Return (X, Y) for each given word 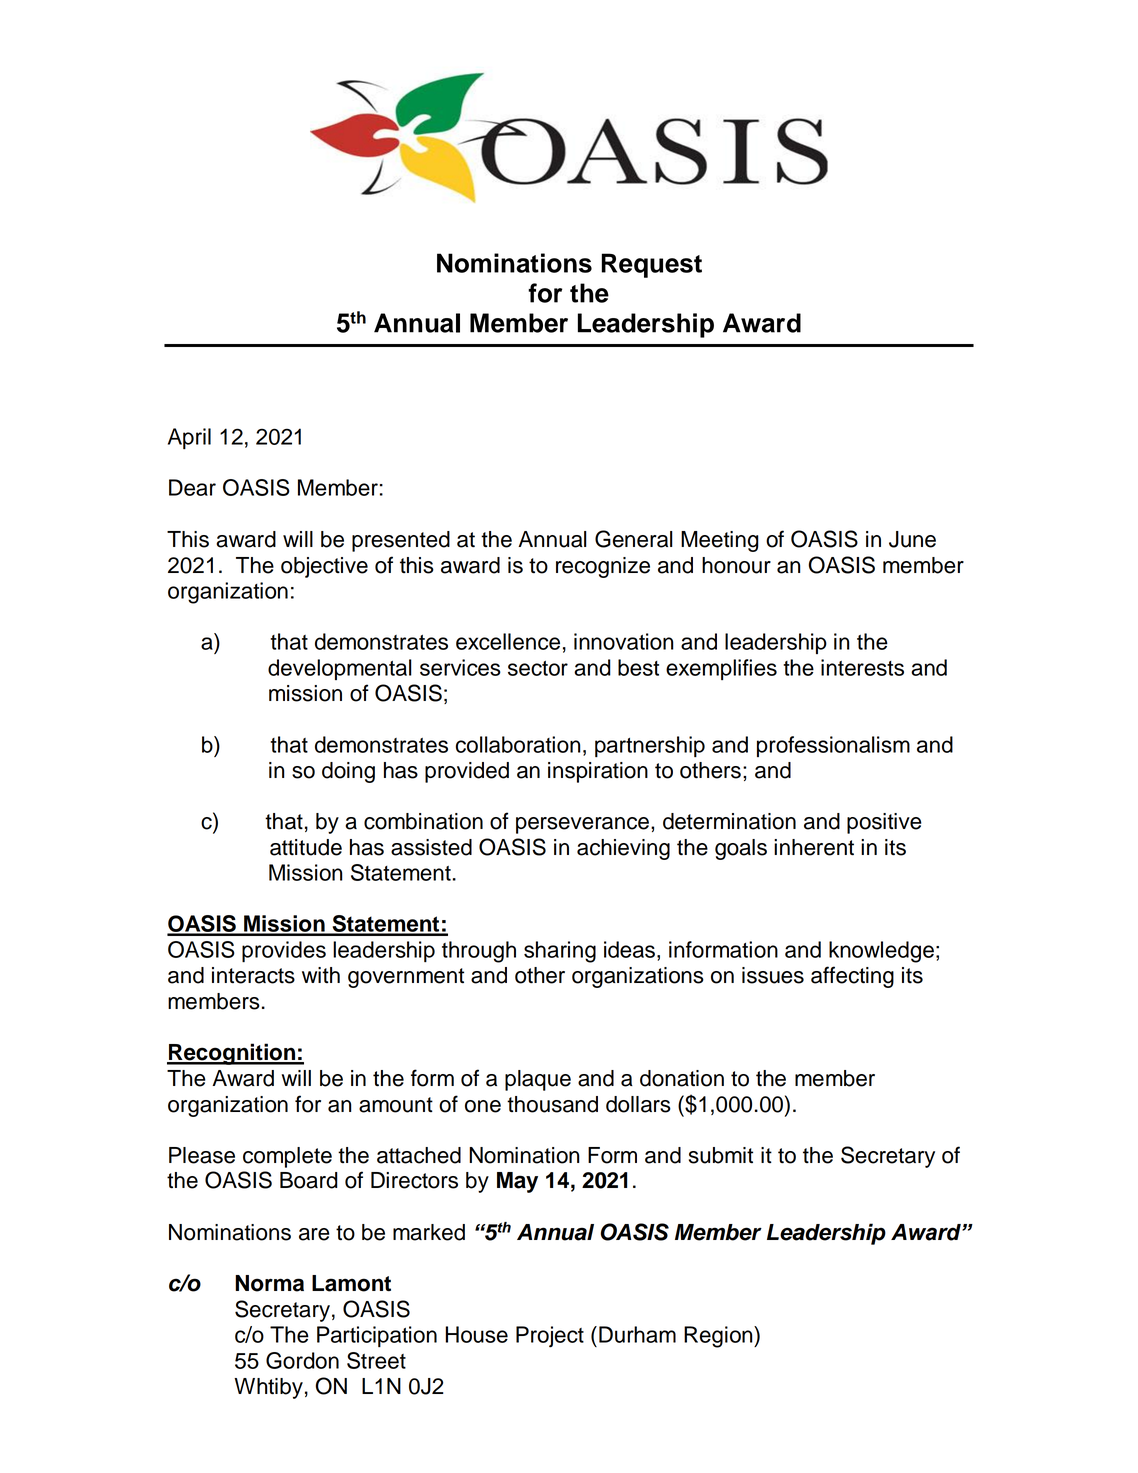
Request (652, 265)
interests (862, 667)
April (189, 438)
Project (550, 1337)
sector (538, 668)
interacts (253, 975)
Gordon (302, 1360)
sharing (560, 952)
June (912, 539)
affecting (852, 977)
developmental (340, 669)
